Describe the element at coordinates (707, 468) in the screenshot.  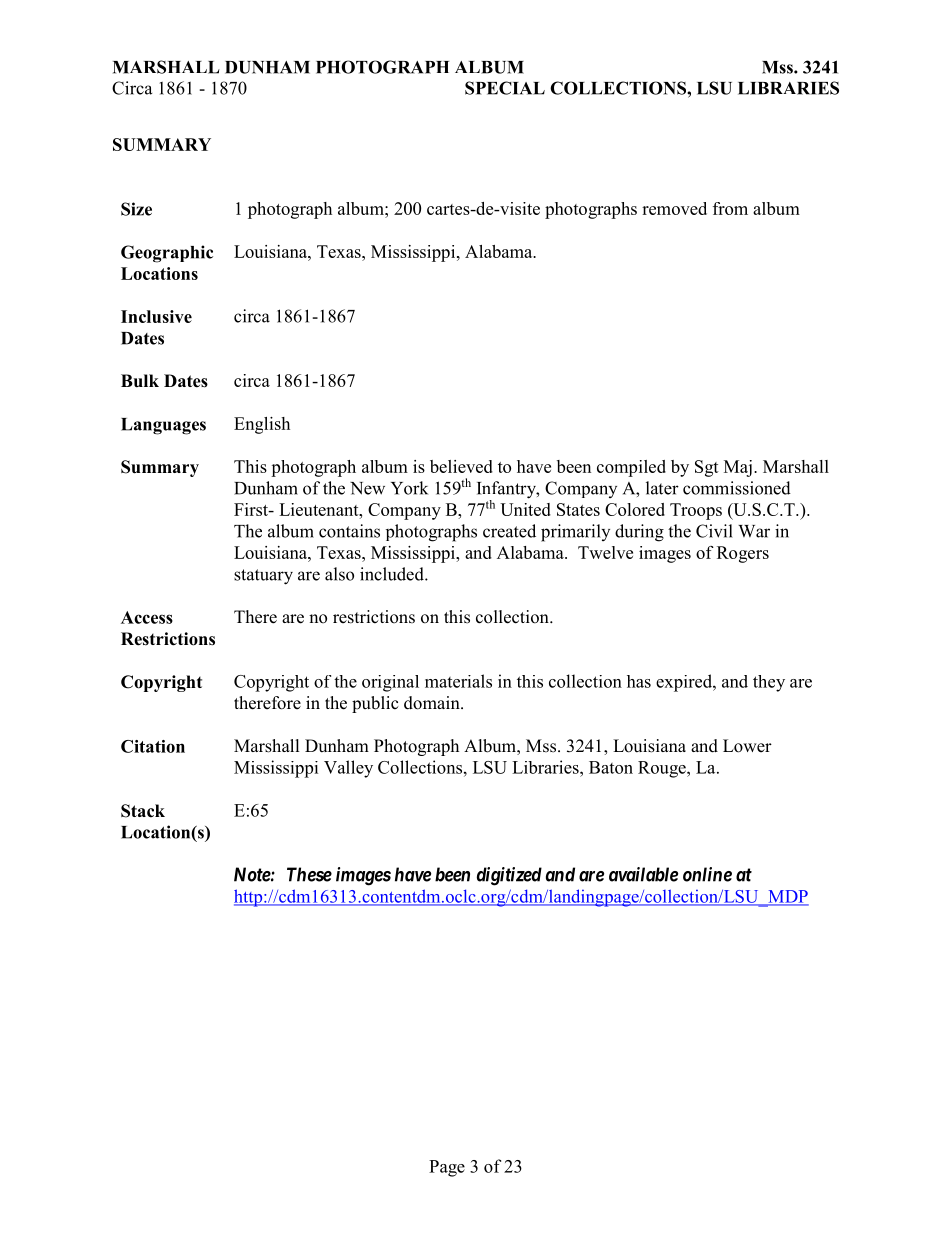
I see `Sgt` at that location.
